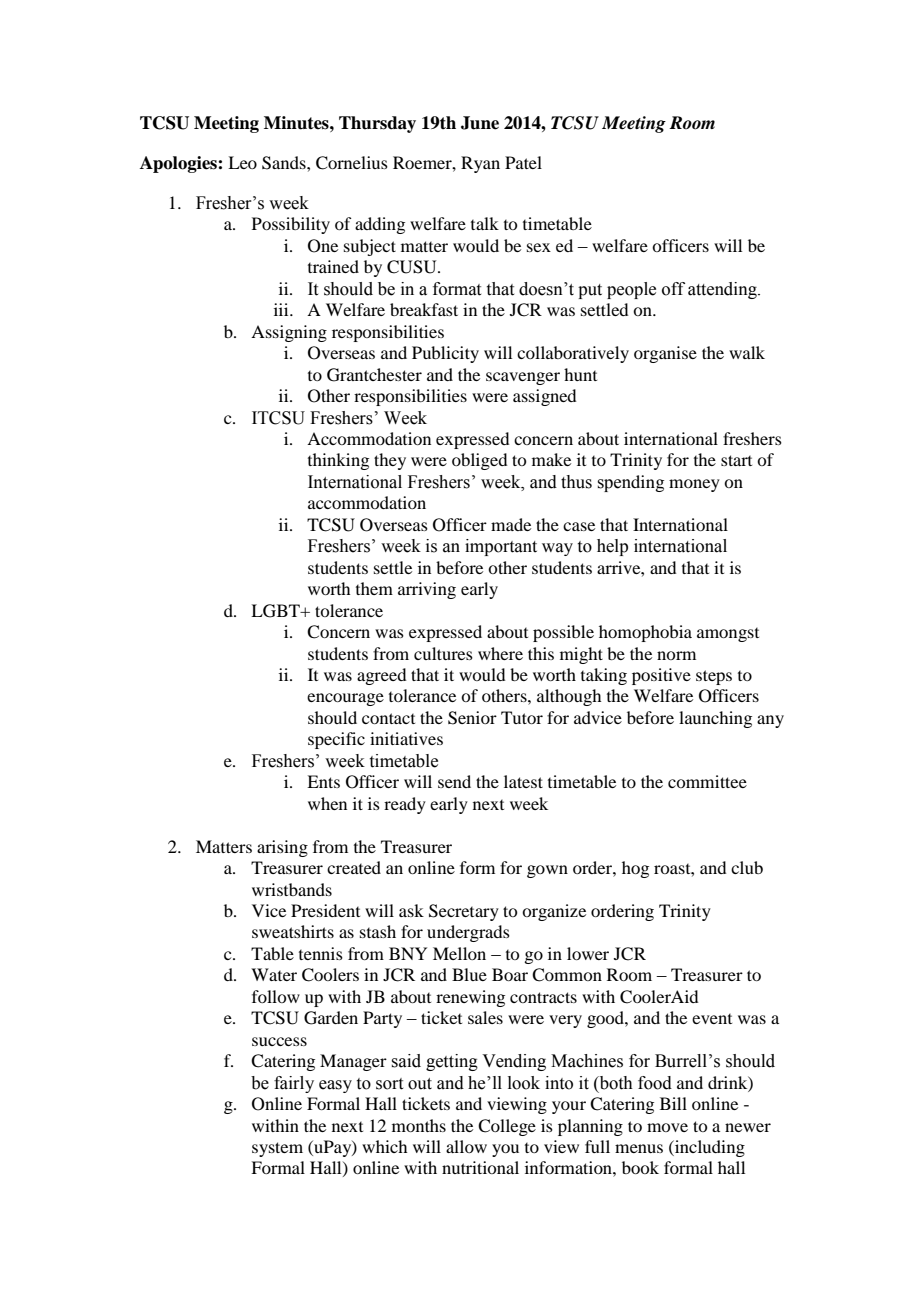  What do you see at coordinates (665, 354) in the screenshot?
I see `organise` at bounding box center [665, 354].
